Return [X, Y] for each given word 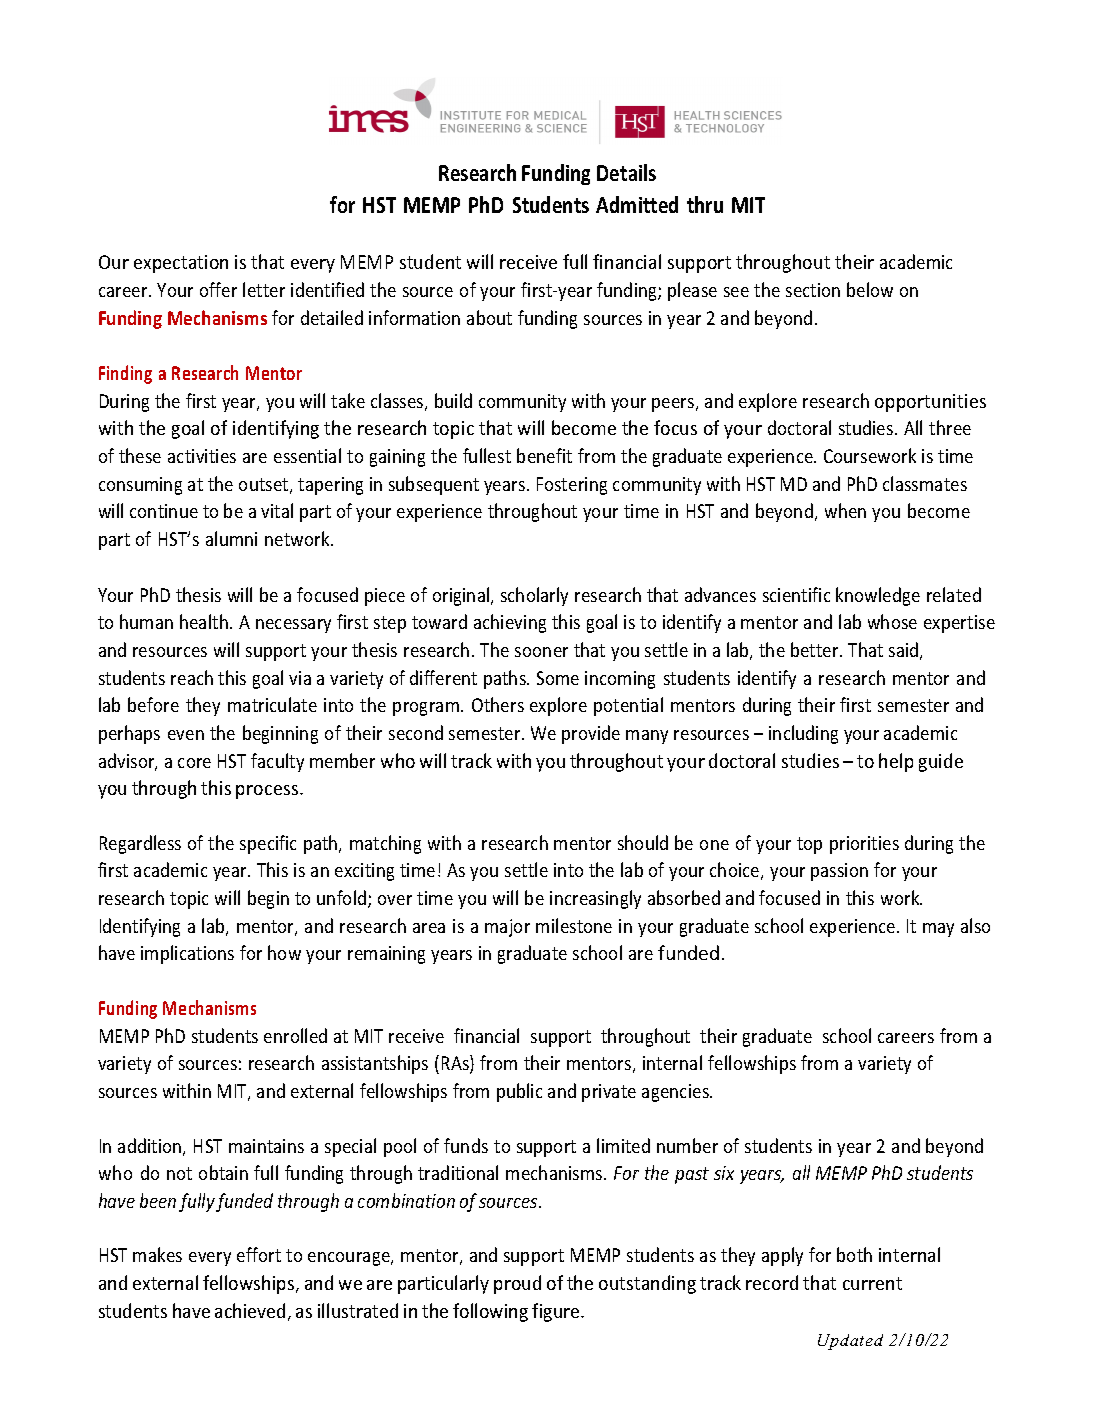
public [519, 1092]
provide [591, 734]
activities [202, 456]
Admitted [637, 204]
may [938, 930]
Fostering [572, 486]
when [845, 510]
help [896, 762]
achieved [250, 1310]
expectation [181, 264]
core [194, 763]
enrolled [295, 1035]
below [870, 289]
